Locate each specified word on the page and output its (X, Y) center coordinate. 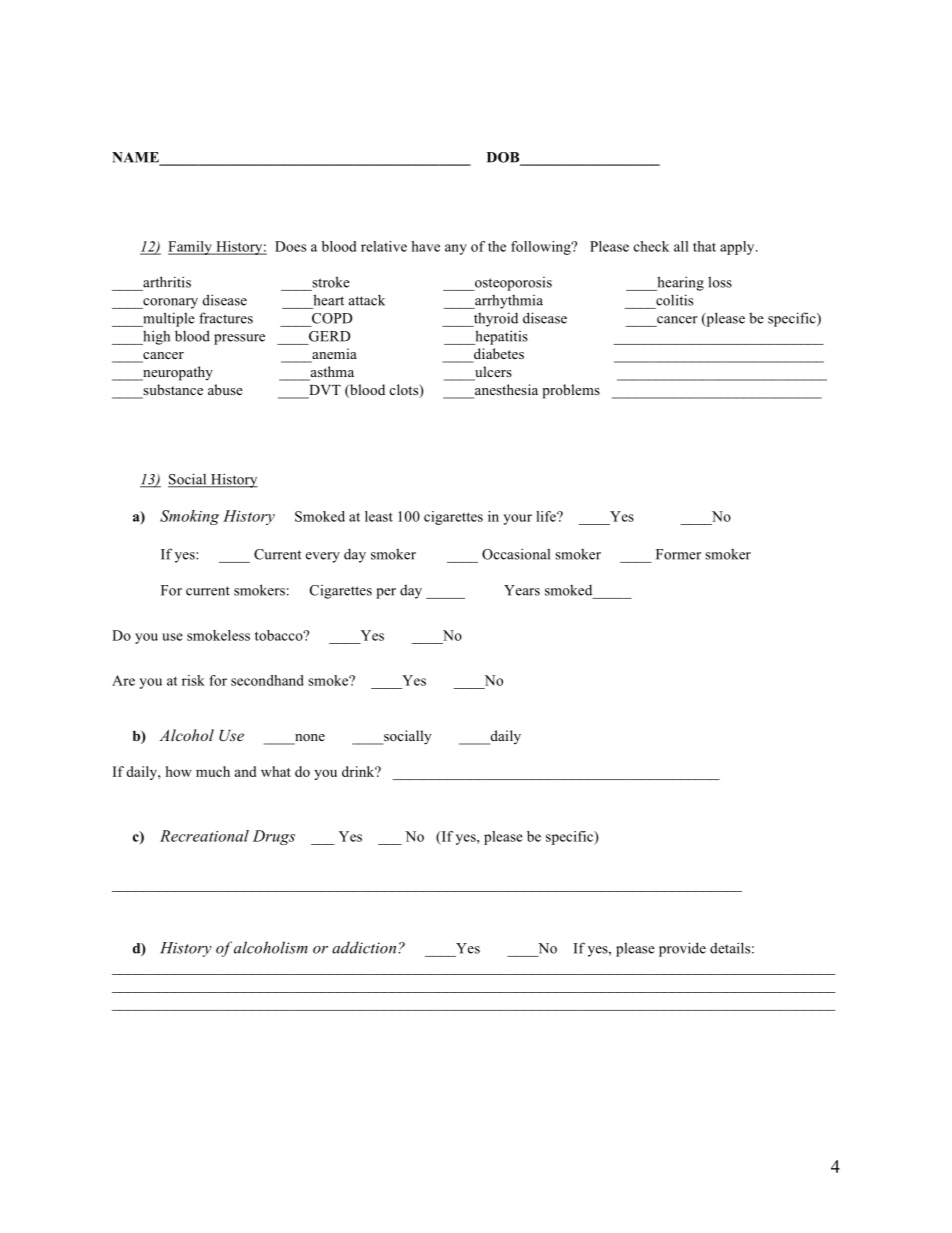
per (386, 593)
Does (290, 246)
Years (522, 590)
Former (678, 554)
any (456, 249)
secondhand (267, 680)
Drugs (274, 837)
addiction (365, 947)
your (517, 519)
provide (682, 949)
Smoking (189, 517)
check (651, 246)
